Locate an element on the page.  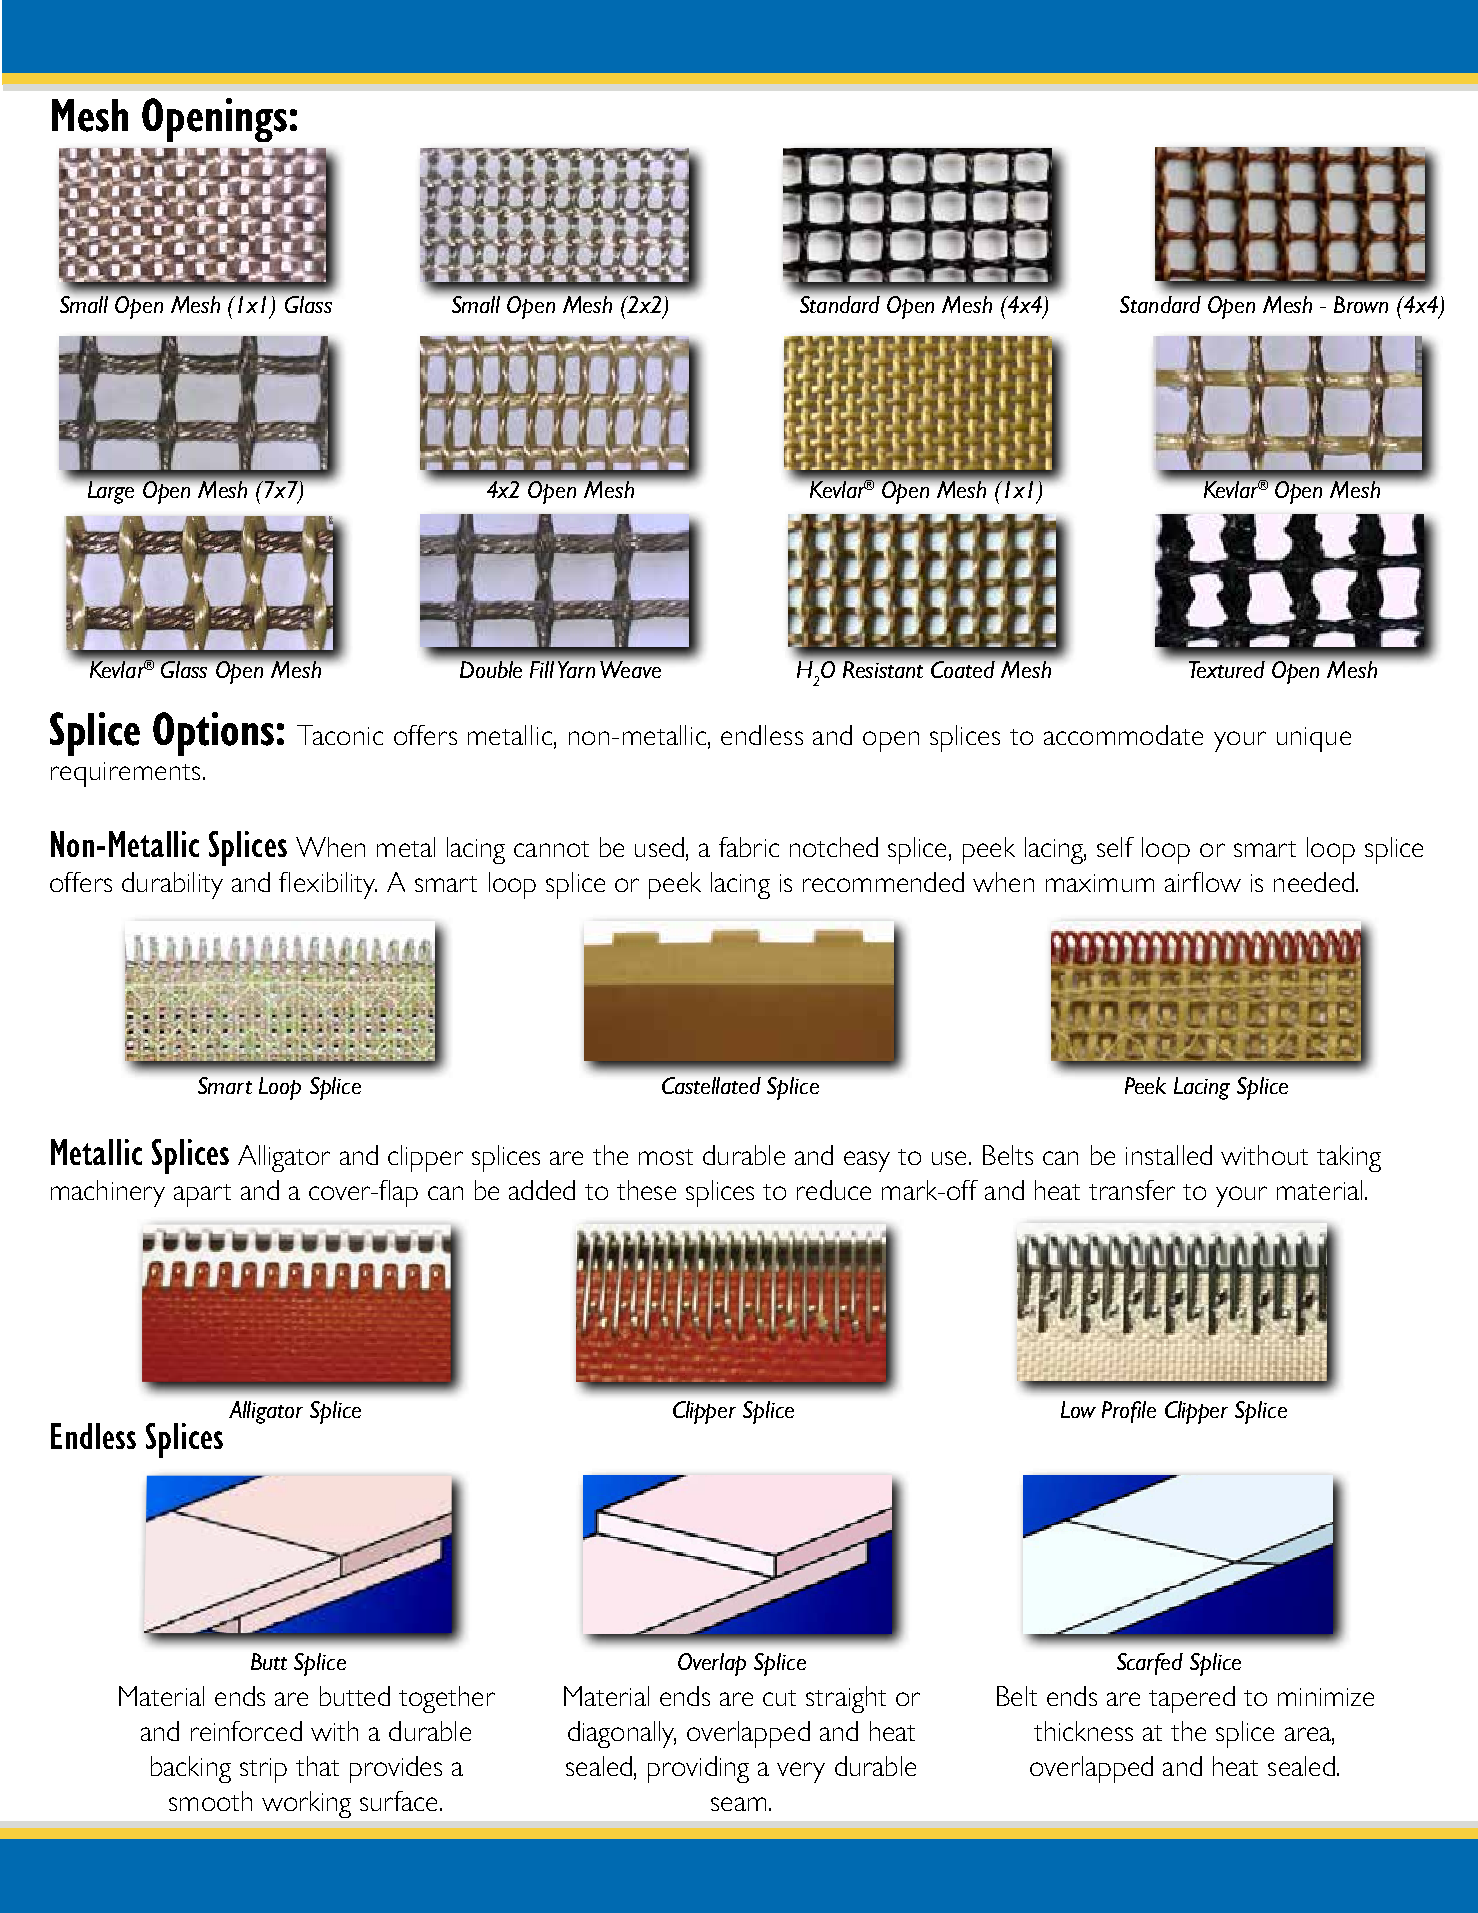
transfer is located at coordinates (1132, 1190).
